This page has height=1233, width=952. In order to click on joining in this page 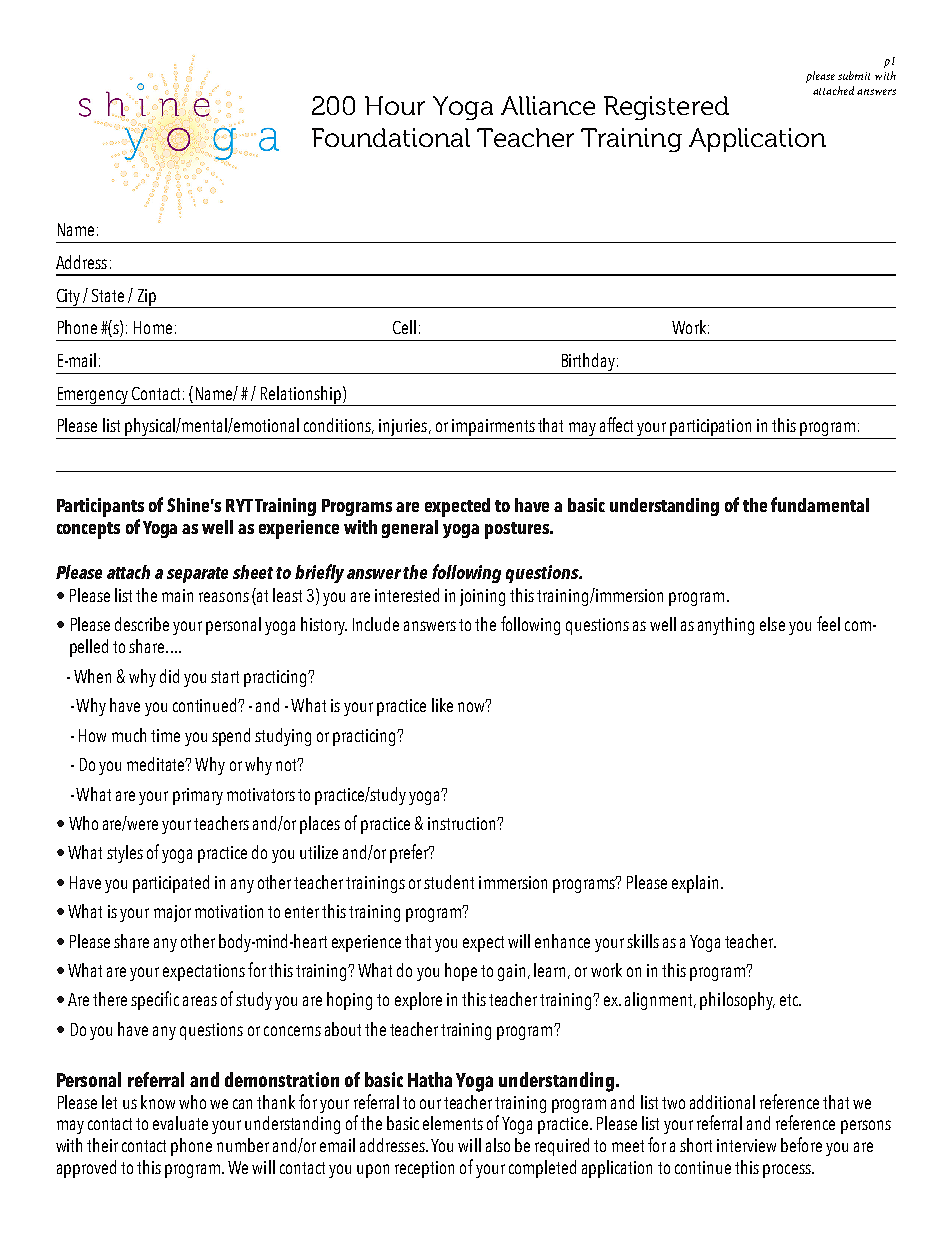, I will do `click(482, 597)`.
